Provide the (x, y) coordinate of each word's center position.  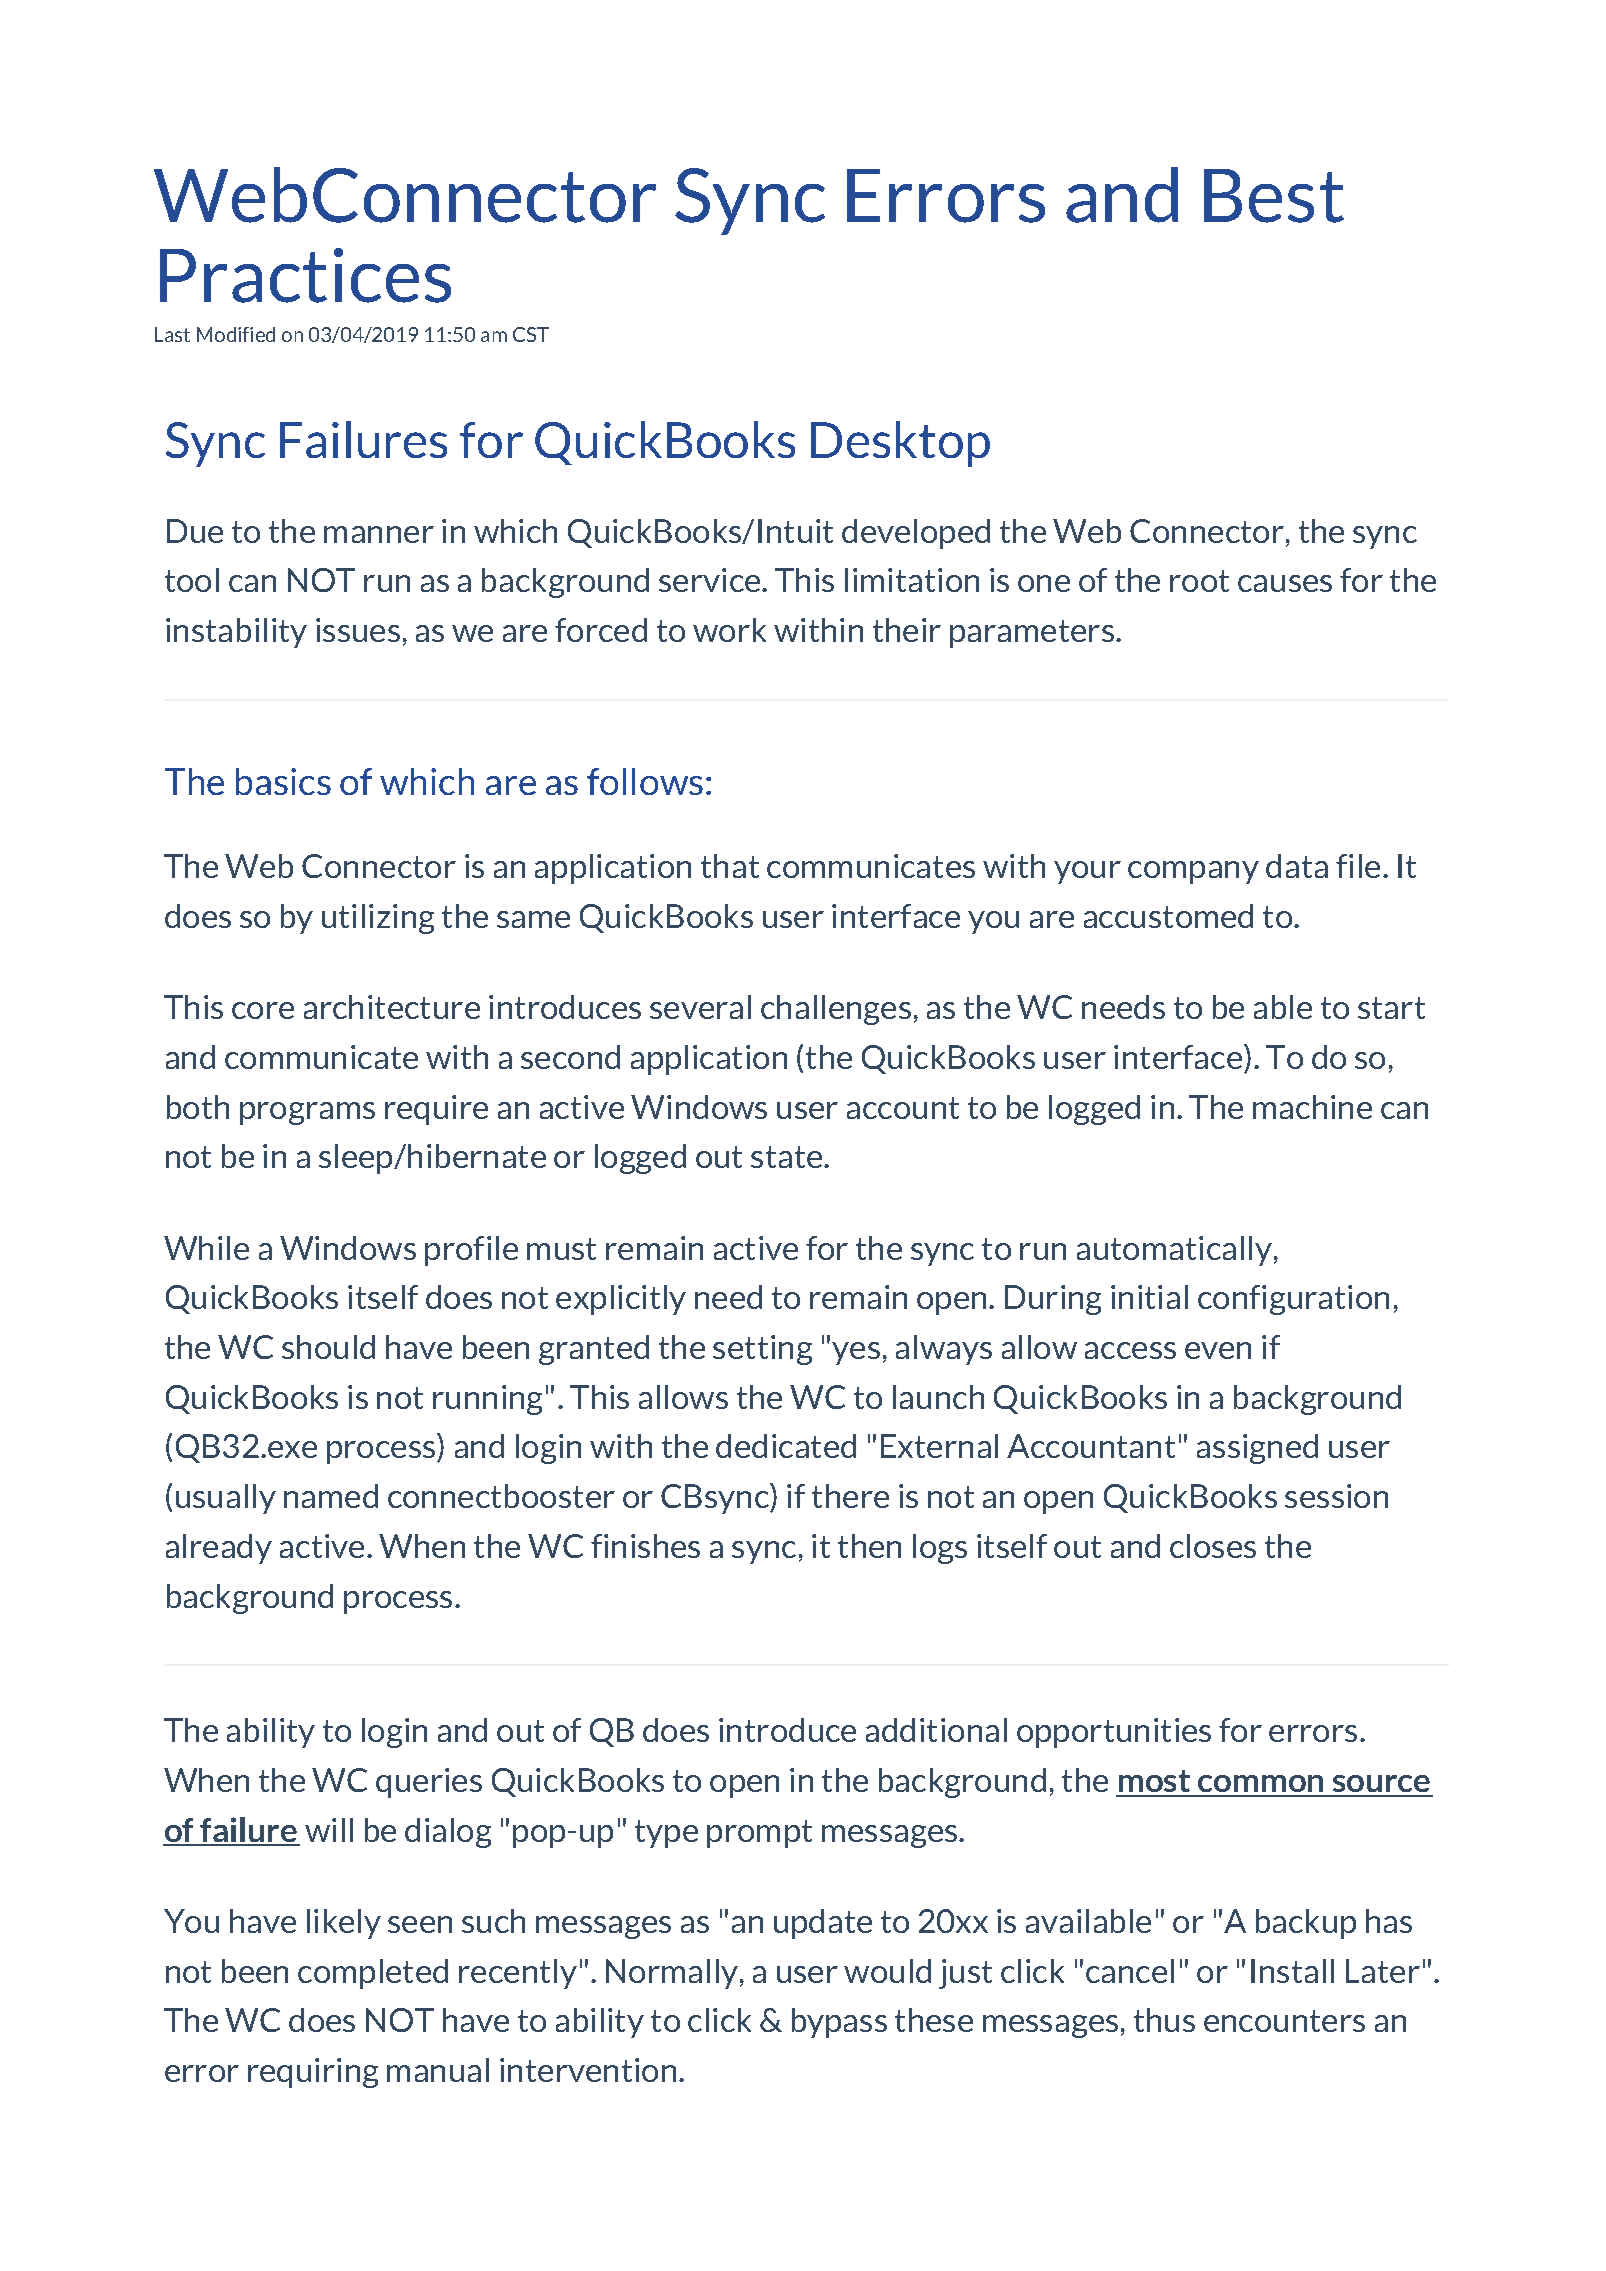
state (788, 1157)
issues (358, 630)
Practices (305, 275)
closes (1213, 1546)
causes (1285, 583)
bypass (839, 2023)
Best (1274, 196)
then (869, 1546)
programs (307, 1113)
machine (1312, 1107)
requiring (313, 2073)
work (729, 630)
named (331, 1496)
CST (531, 334)
